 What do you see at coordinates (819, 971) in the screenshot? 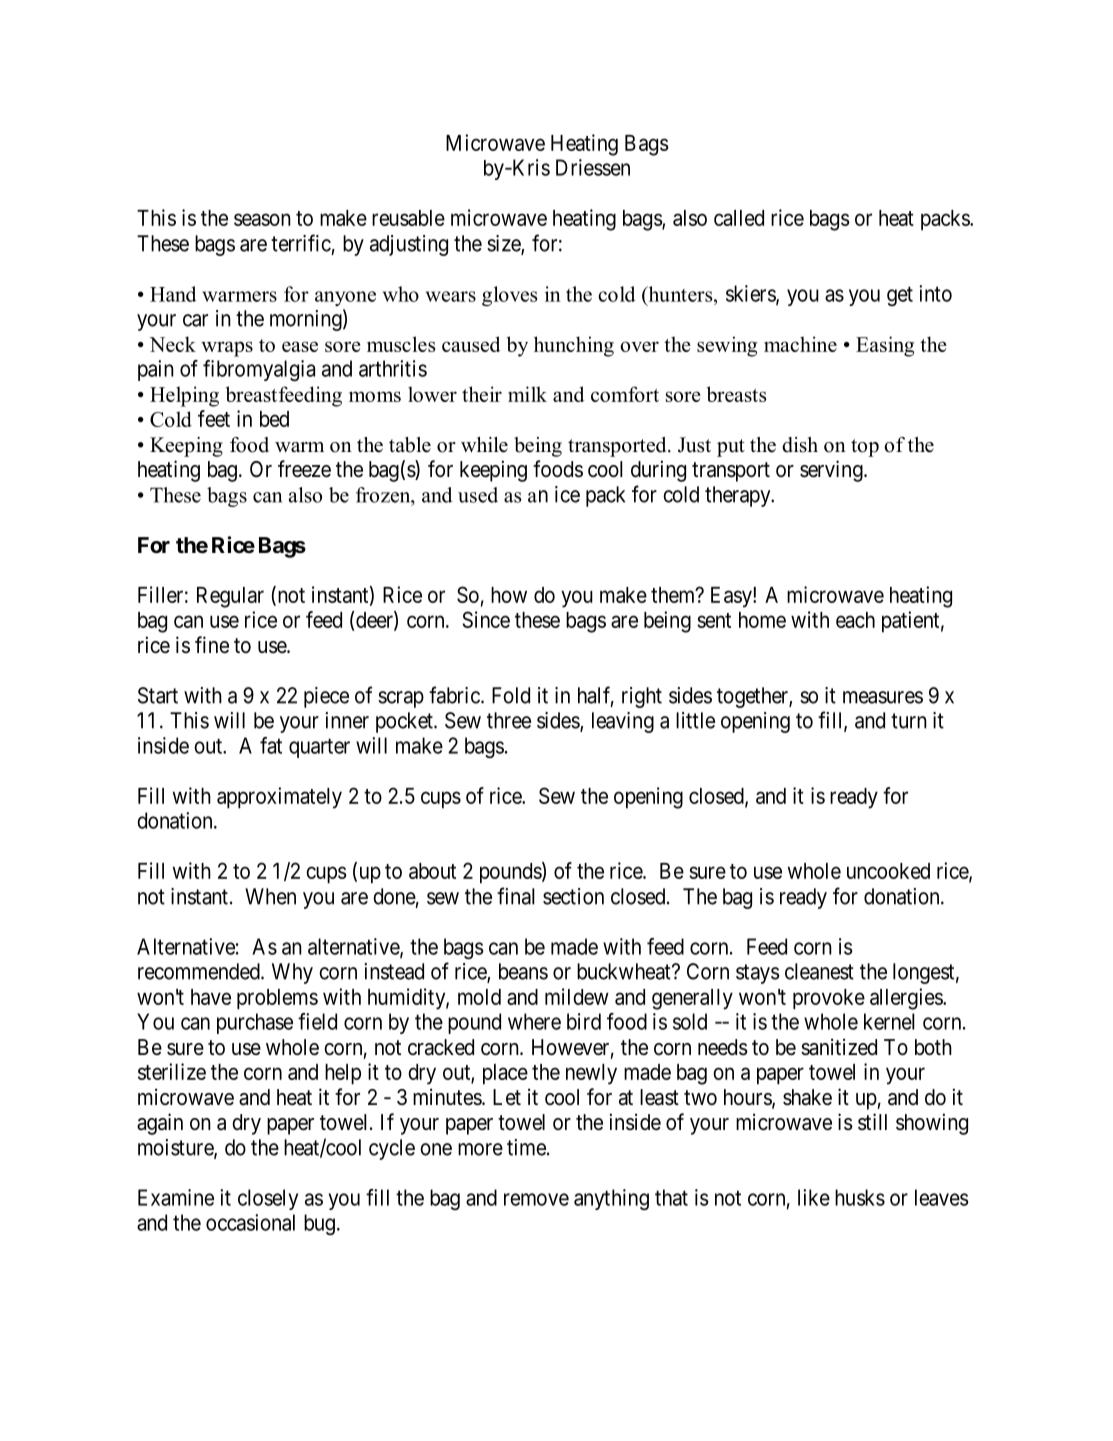
I see `cleanest` at bounding box center [819, 971].
